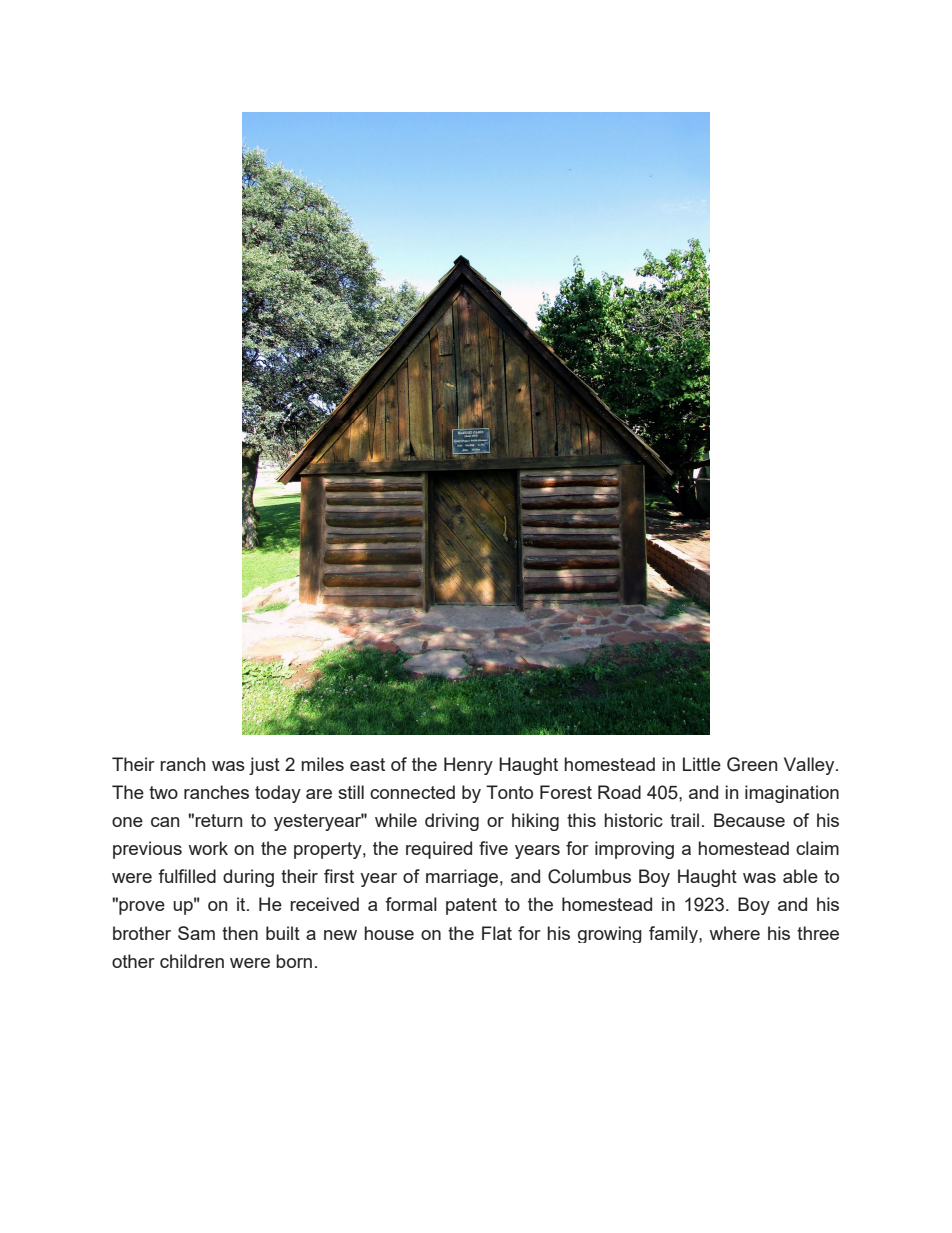 The image size is (952, 1233). I want to click on fulfilled, so click(187, 876).
